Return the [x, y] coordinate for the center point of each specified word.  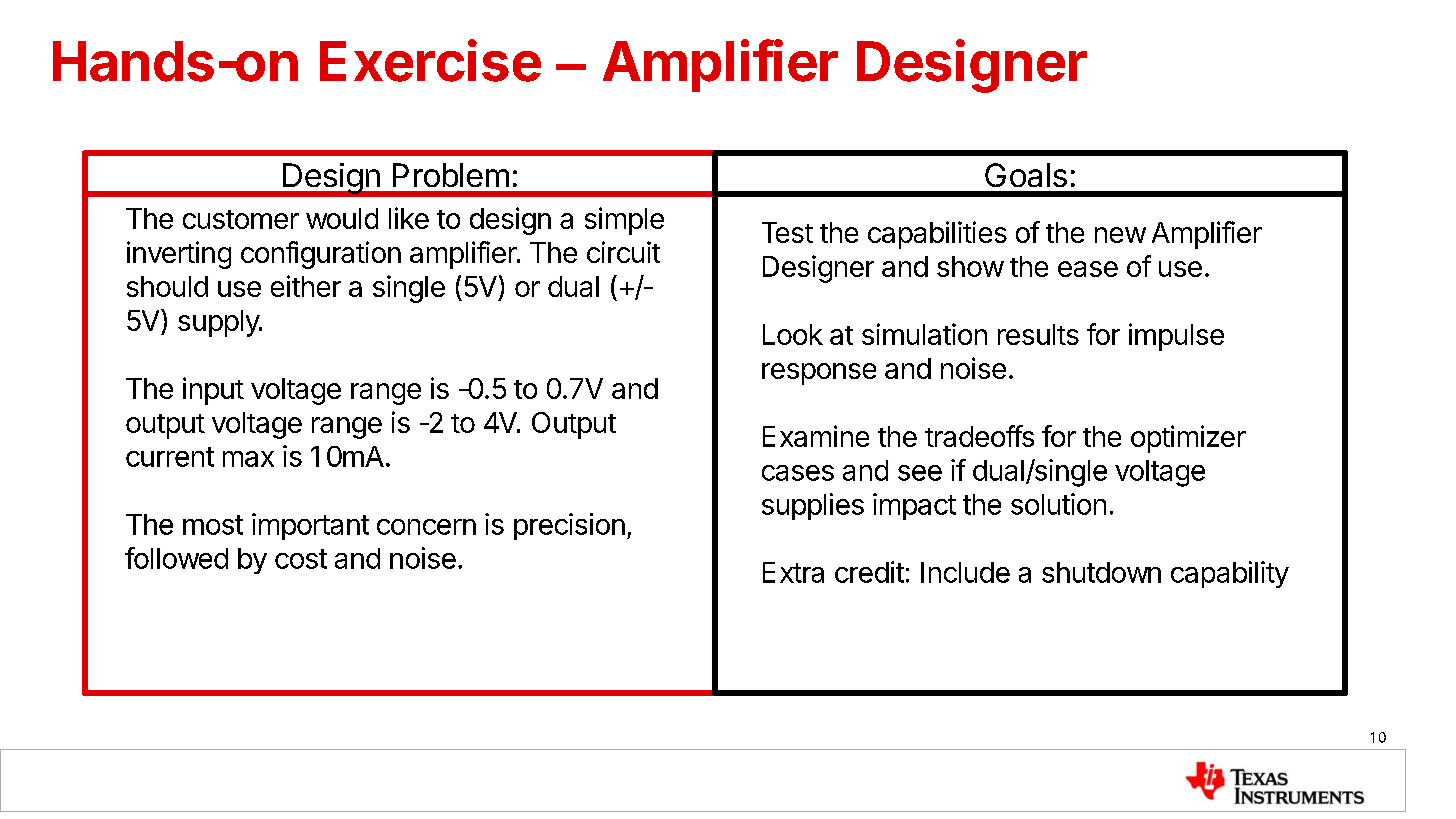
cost [301, 559]
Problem [451, 175]
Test [787, 232]
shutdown [1101, 572]
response [819, 374]
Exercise [430, 60]
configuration [321, 255]
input [213, 391]
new [1120, 235]
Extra [793, 572]
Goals [1026, 175]
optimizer [1188, 439]
